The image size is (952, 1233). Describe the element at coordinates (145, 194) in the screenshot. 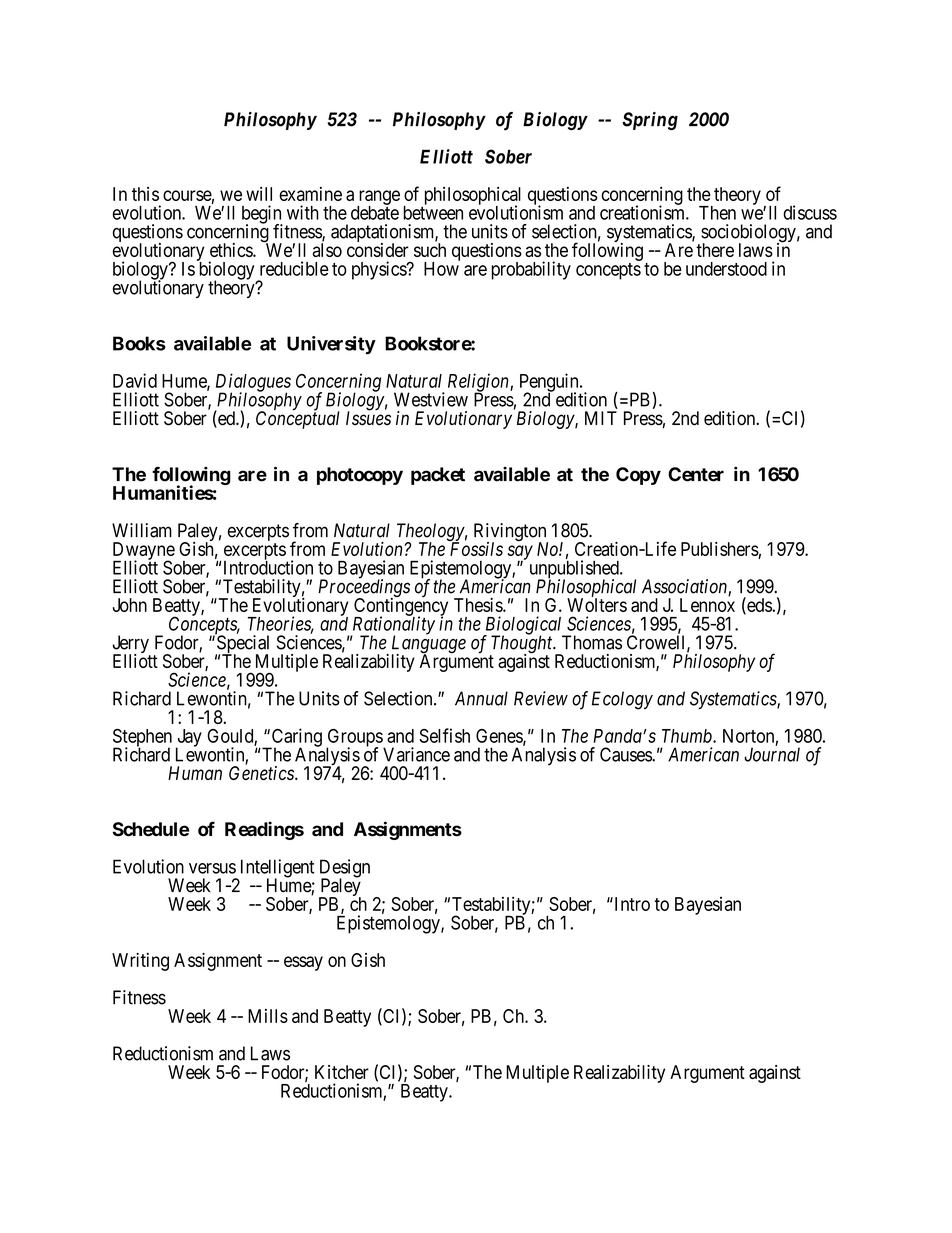

I see `this` at that location.
